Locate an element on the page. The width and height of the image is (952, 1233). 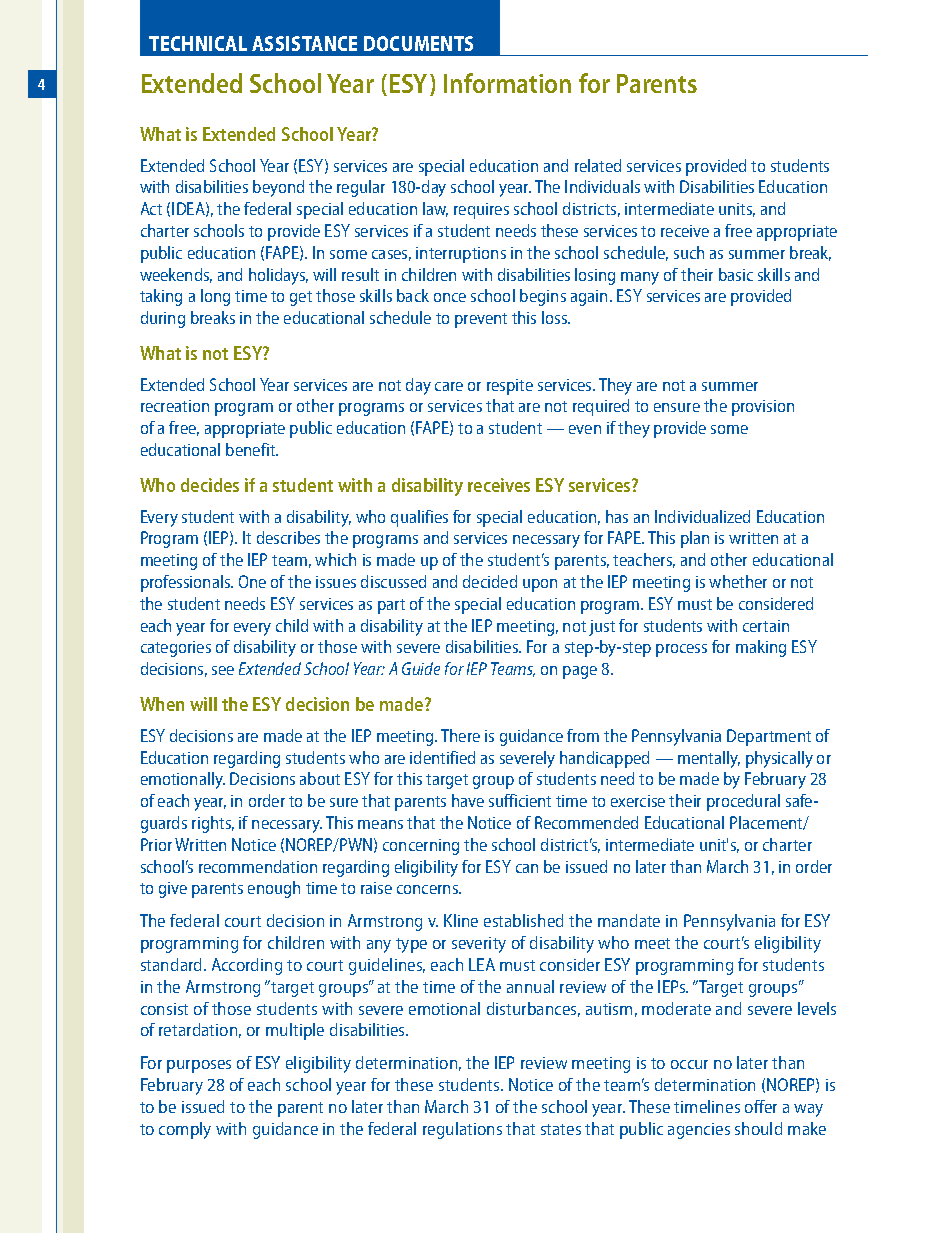
begins is located at coordinates (543, 297).
